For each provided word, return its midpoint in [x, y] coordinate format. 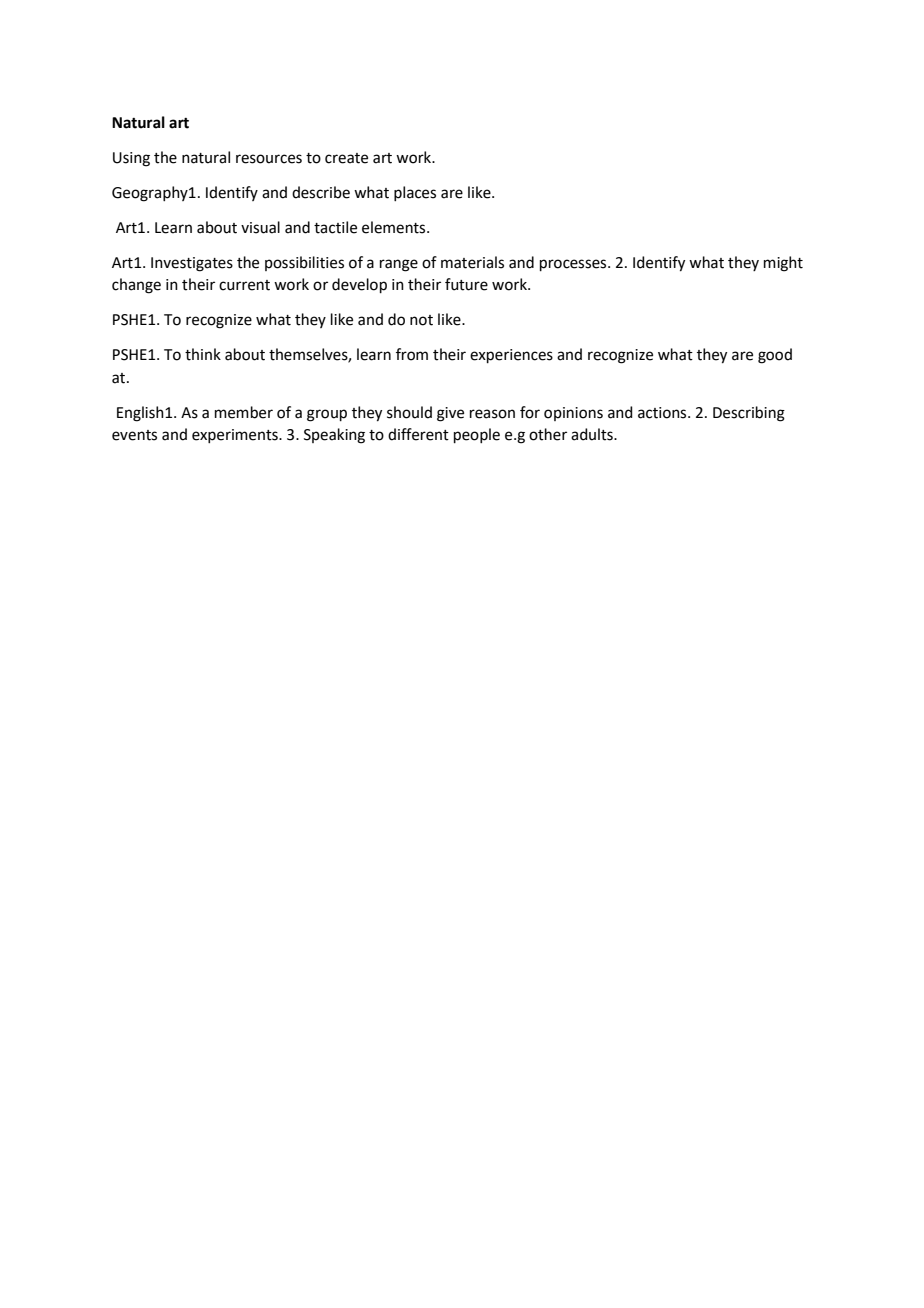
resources [269, 159]
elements [395, 227]
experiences [511, 356]
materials [472, 262]
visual [260, 227]
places [415, 193]
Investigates [192, 264]
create [346, 158]
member [244, 412]
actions [663, 413]
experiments [236, 436]
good [775, 356]
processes [574, 265]
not [421, 320]
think [203, 354]
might [783, 264]
